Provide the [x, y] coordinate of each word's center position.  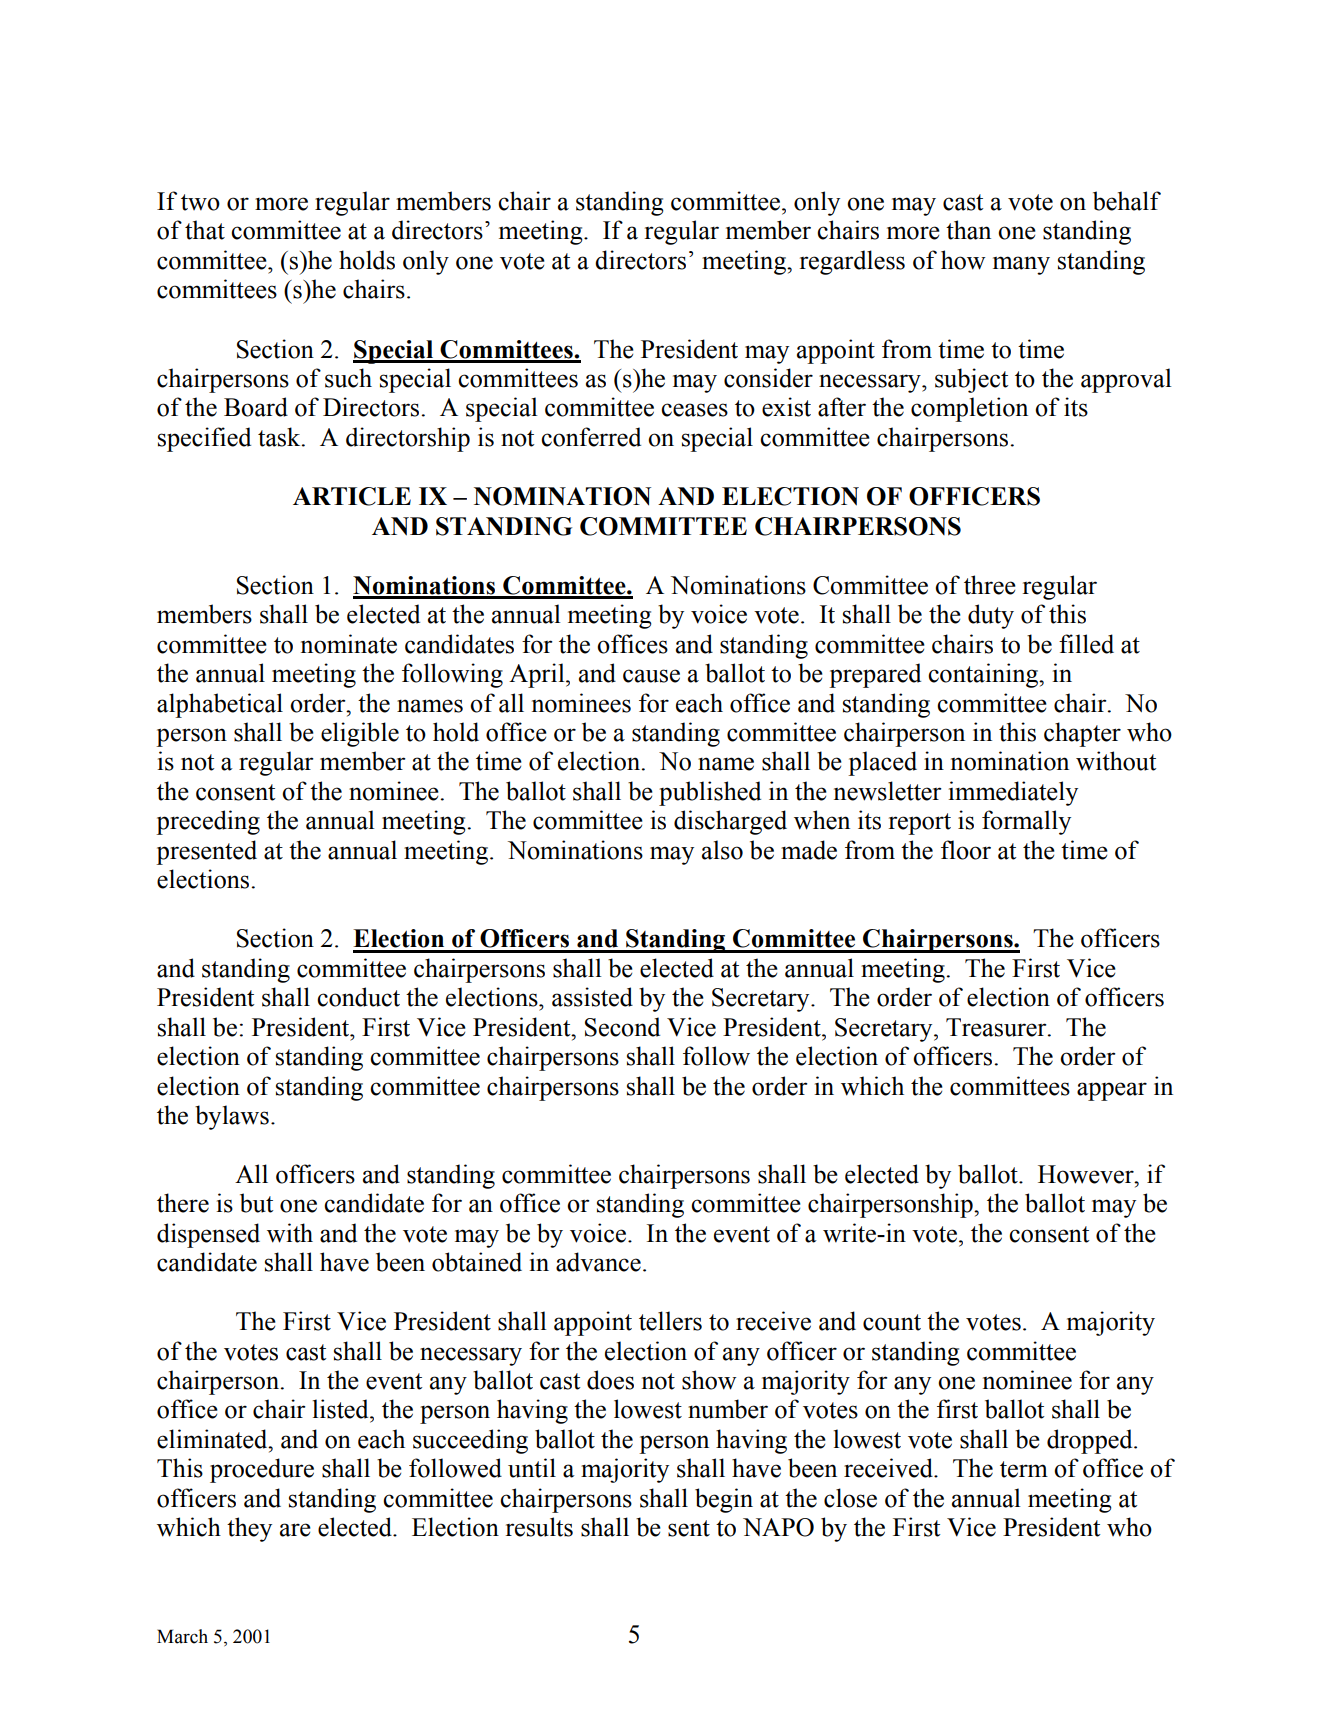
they [249, 1529]
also [722, 850]
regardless [852, 262]
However [1087, 1174]
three [990, 585]
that [205, 230]
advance [598, 1262]
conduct [358, 997]
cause [651, 676]
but [256, 1203]
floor [966, 850]
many [1021, 265]
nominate [349, 644]
